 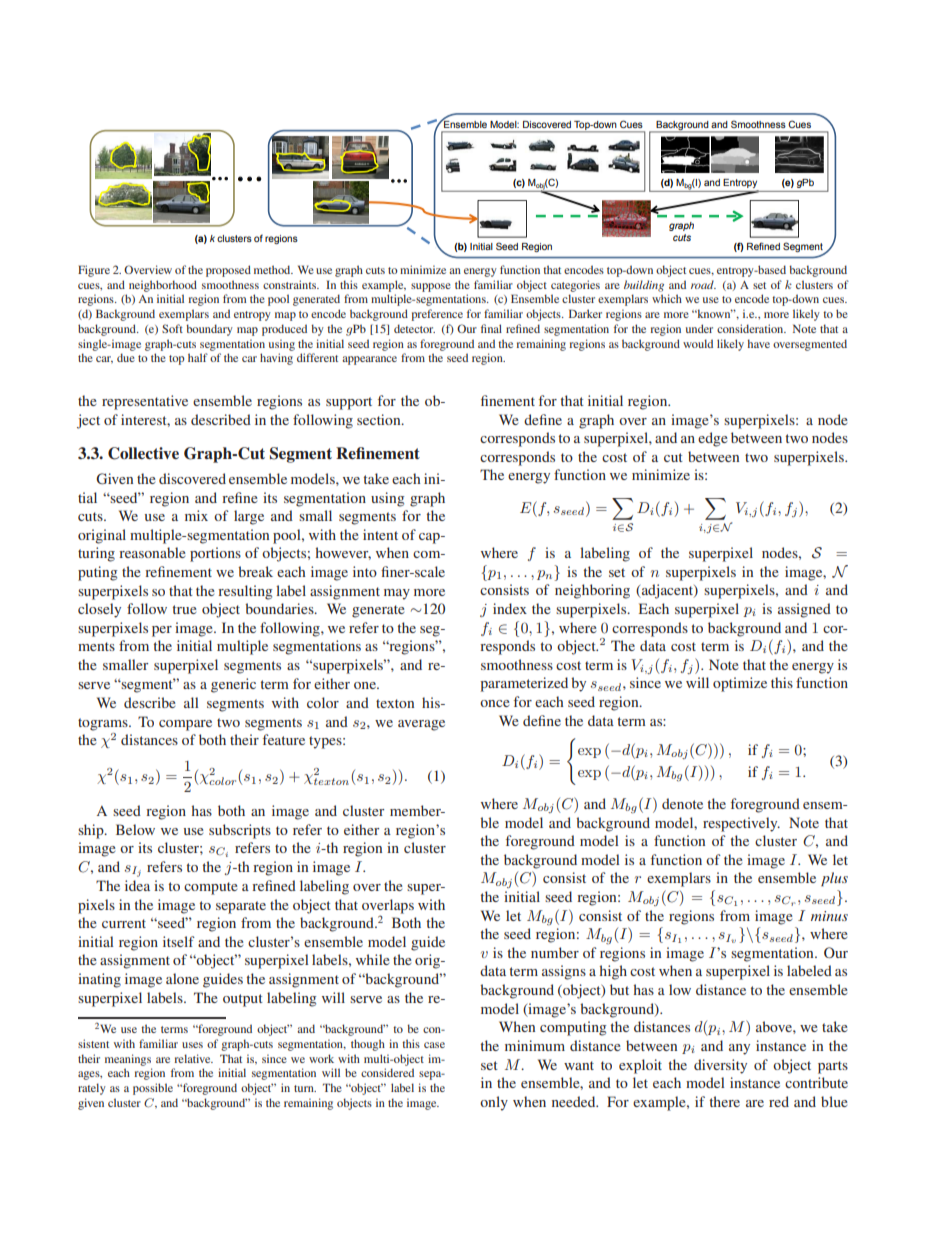 What do you see at coordinates (431, 287) in the screenshot?
I see `suppose` at bounding box center [431, 287].
